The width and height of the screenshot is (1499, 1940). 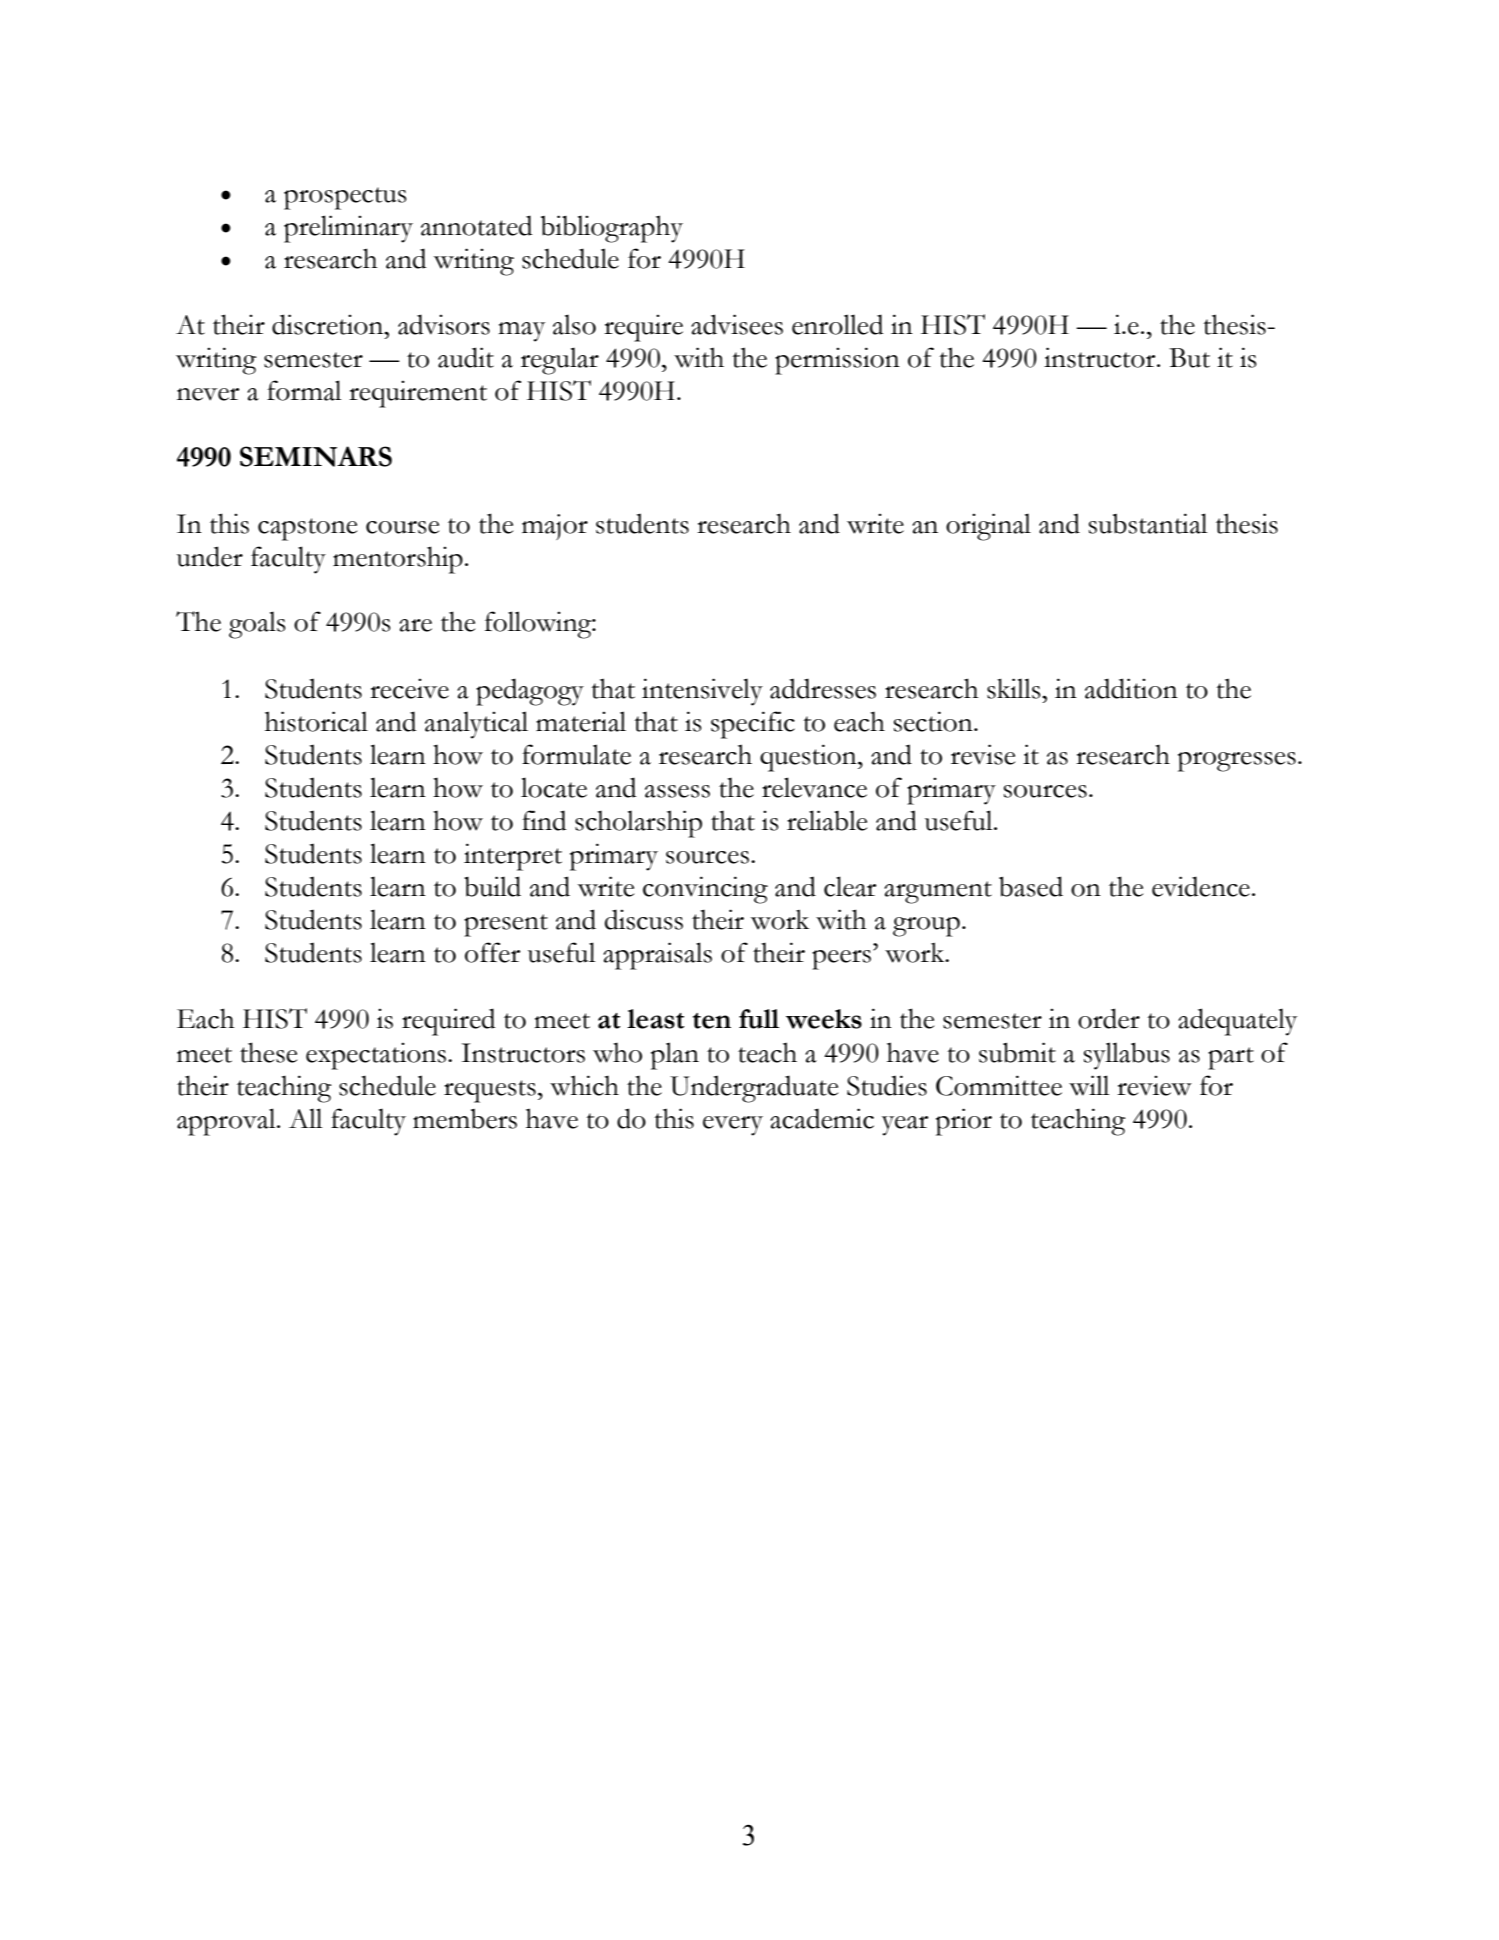 I want to click on every, so click(x=733, y=1126).
